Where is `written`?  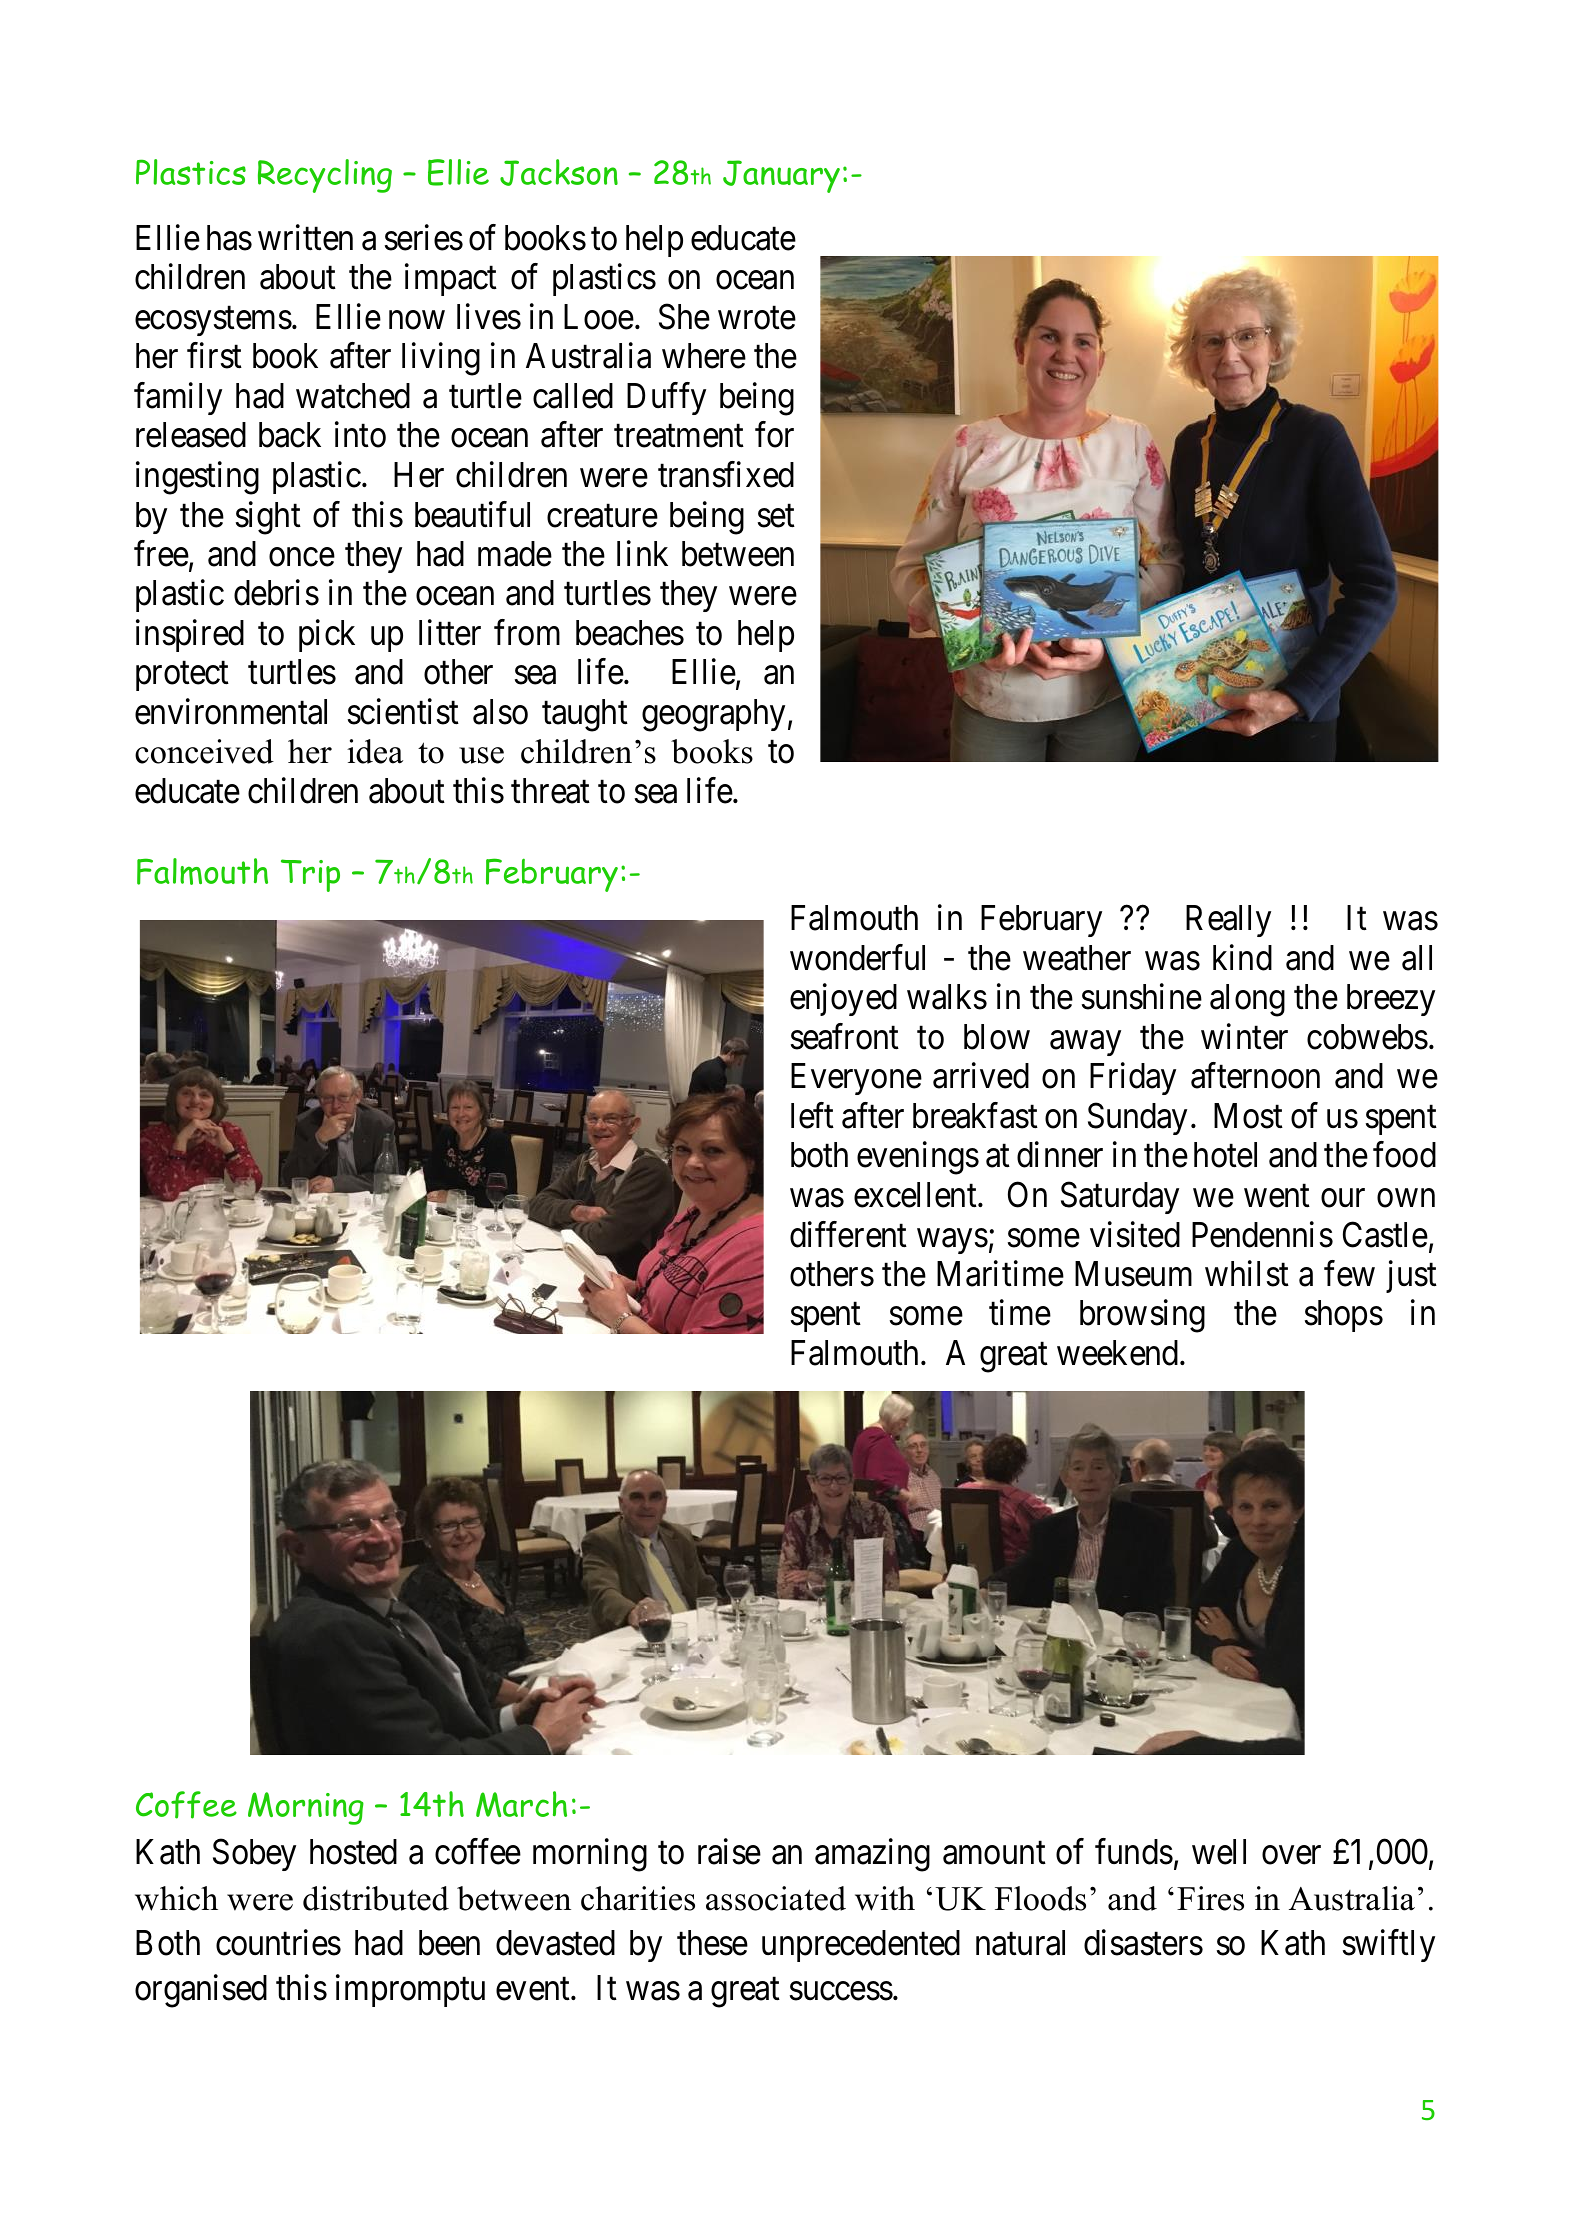
written is located at coordinates (305, 237).
